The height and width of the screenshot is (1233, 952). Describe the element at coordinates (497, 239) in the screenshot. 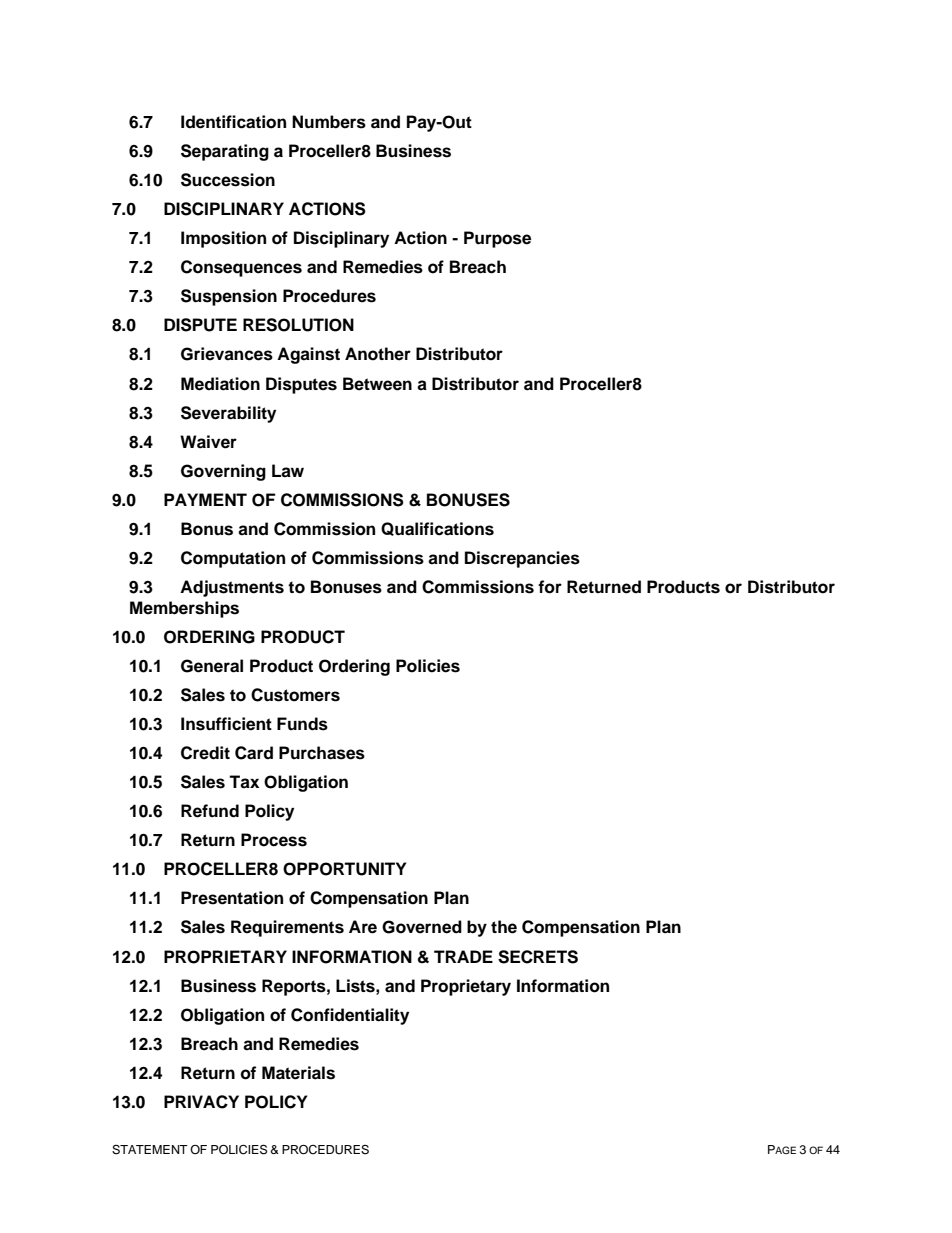

I see `Purpose` at that location.
